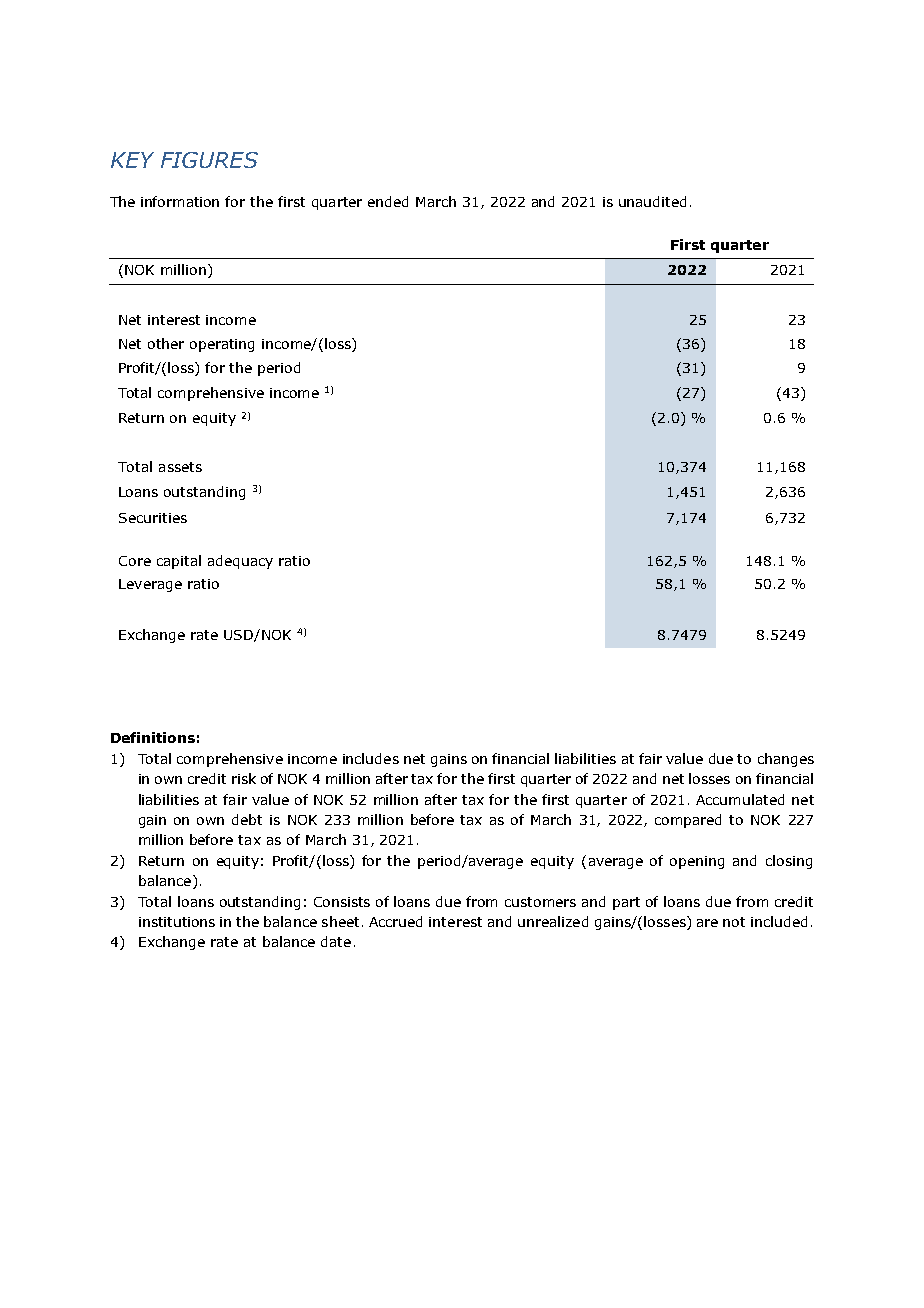  Describe the element at coordinates (180, 467) in the screenshot. I see `assets` at that location.
